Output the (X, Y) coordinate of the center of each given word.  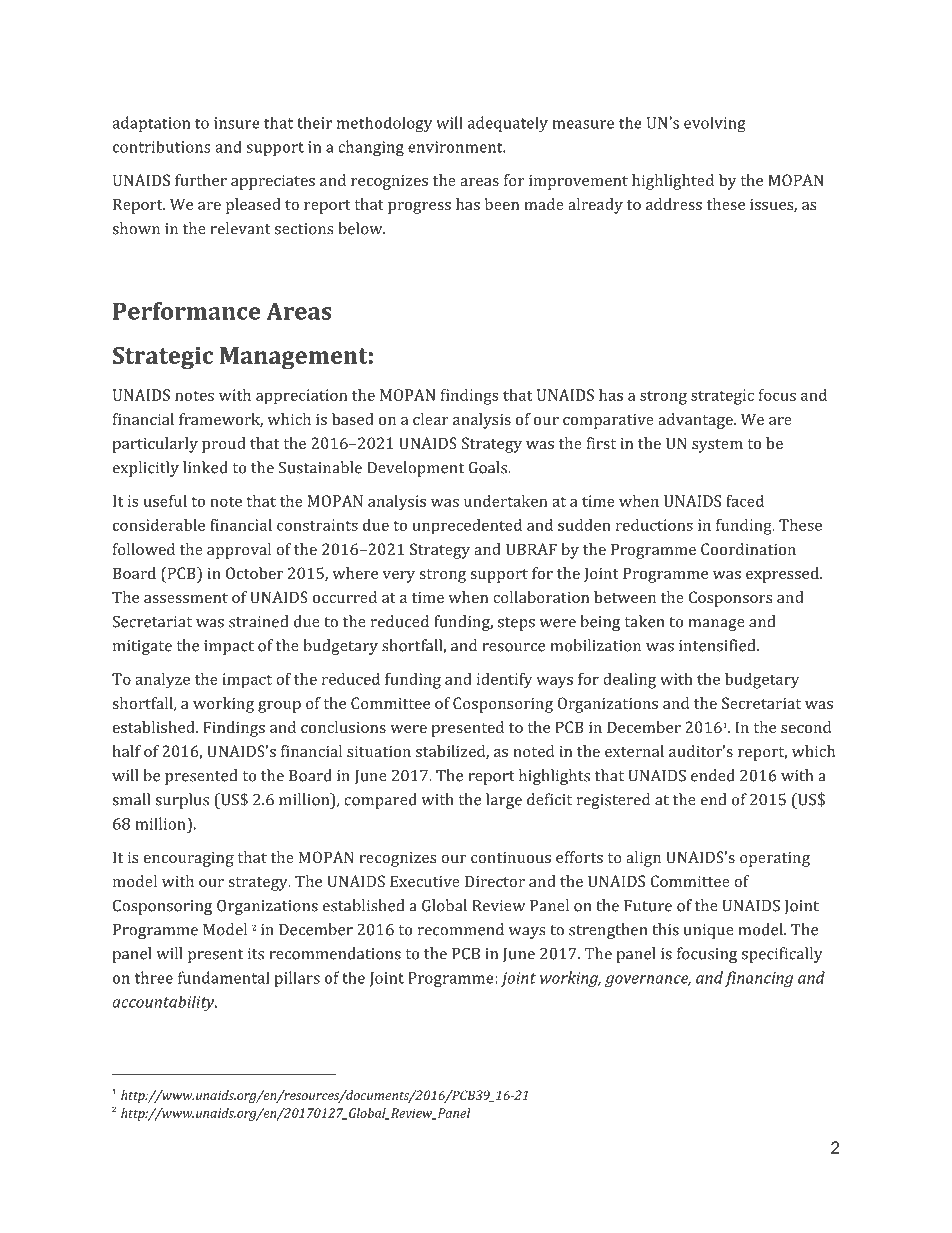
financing (758, 979)
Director (495, 881)
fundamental (224, 977)
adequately (508, 124)
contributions (161, 146)
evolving (715, 124)
